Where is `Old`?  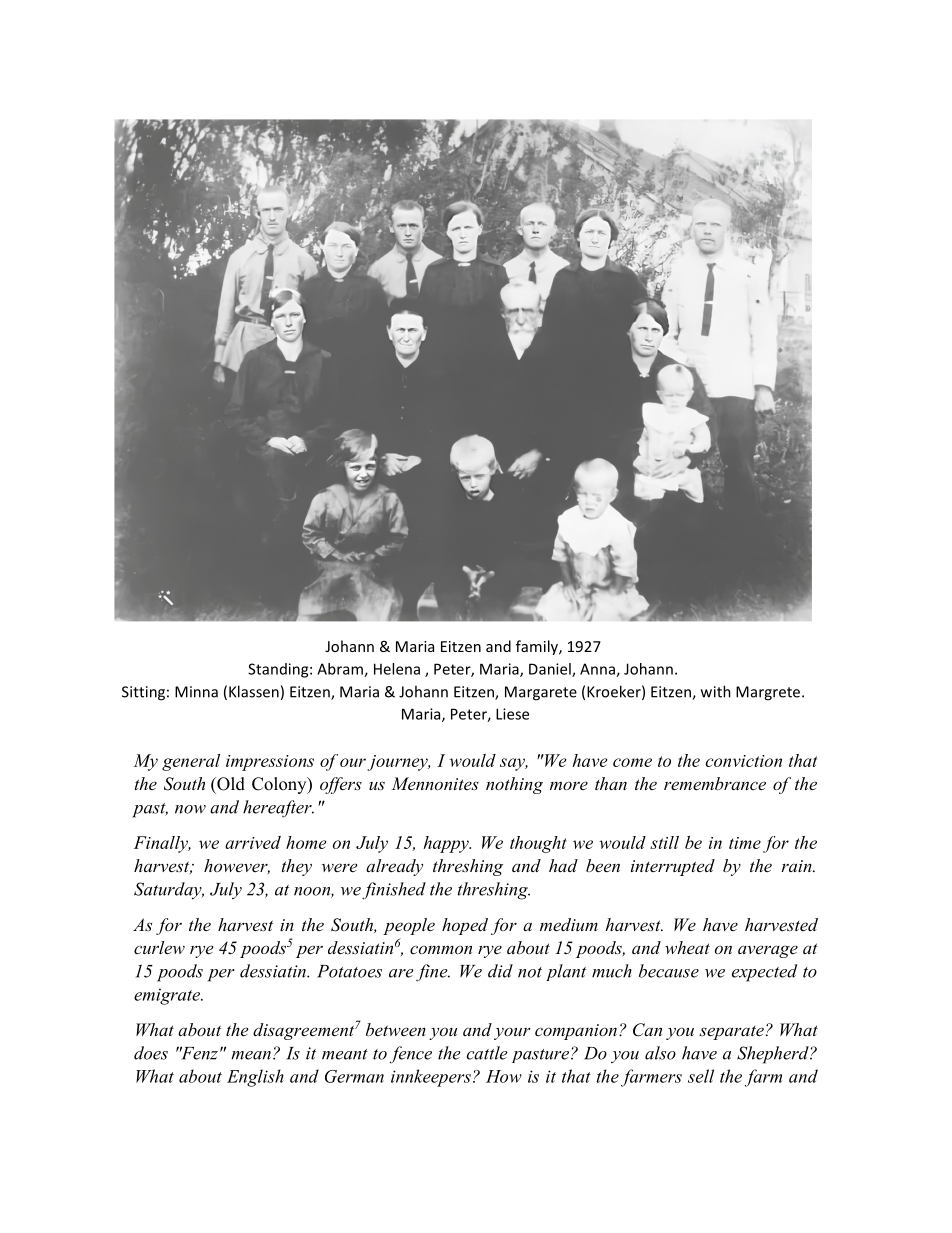
Old is located at coordinates (230, 784).
